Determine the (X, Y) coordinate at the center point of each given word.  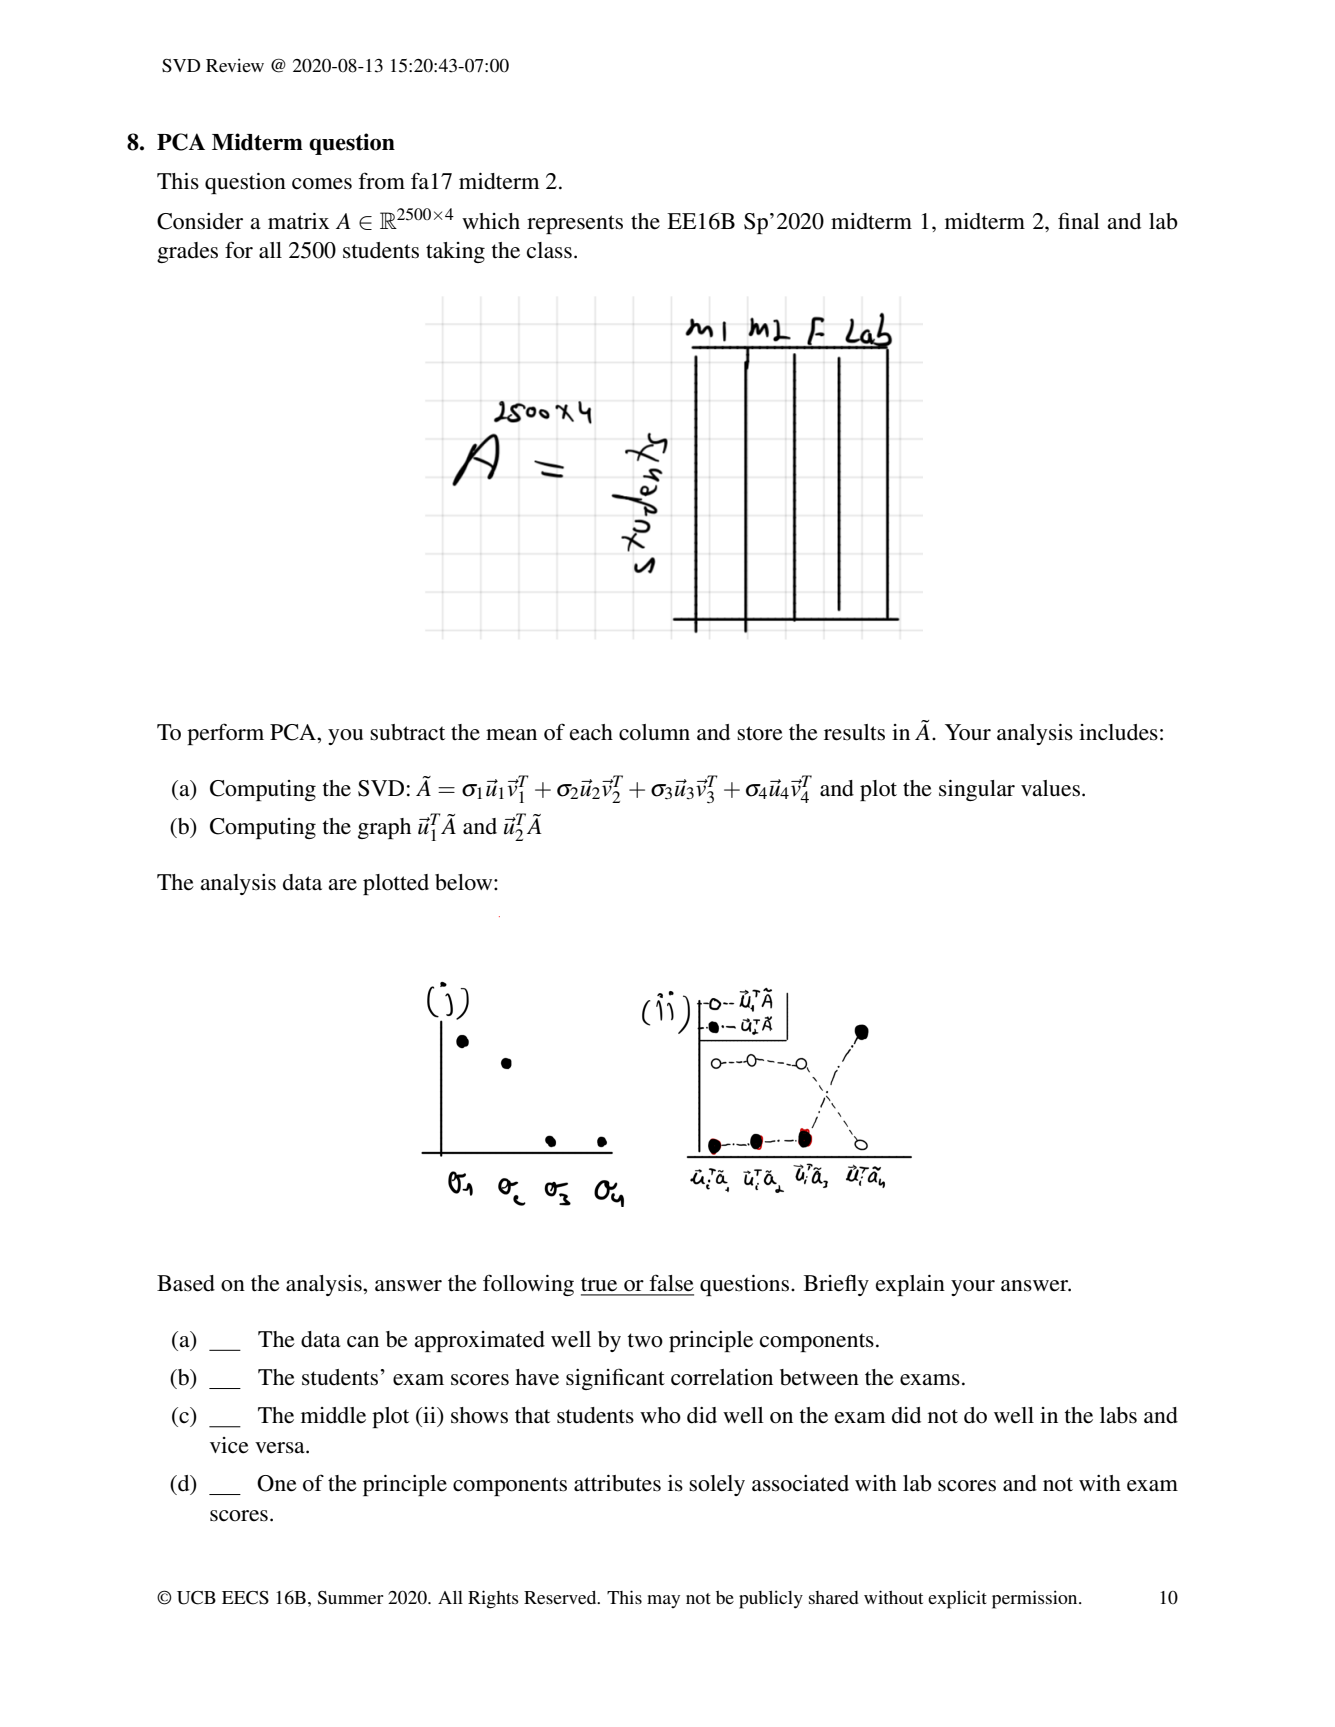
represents (575, 224)
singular (977, 790)
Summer (350, 1598)
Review (235, 65)
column (654, 732)
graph (384, 828)
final (1079, 220)
